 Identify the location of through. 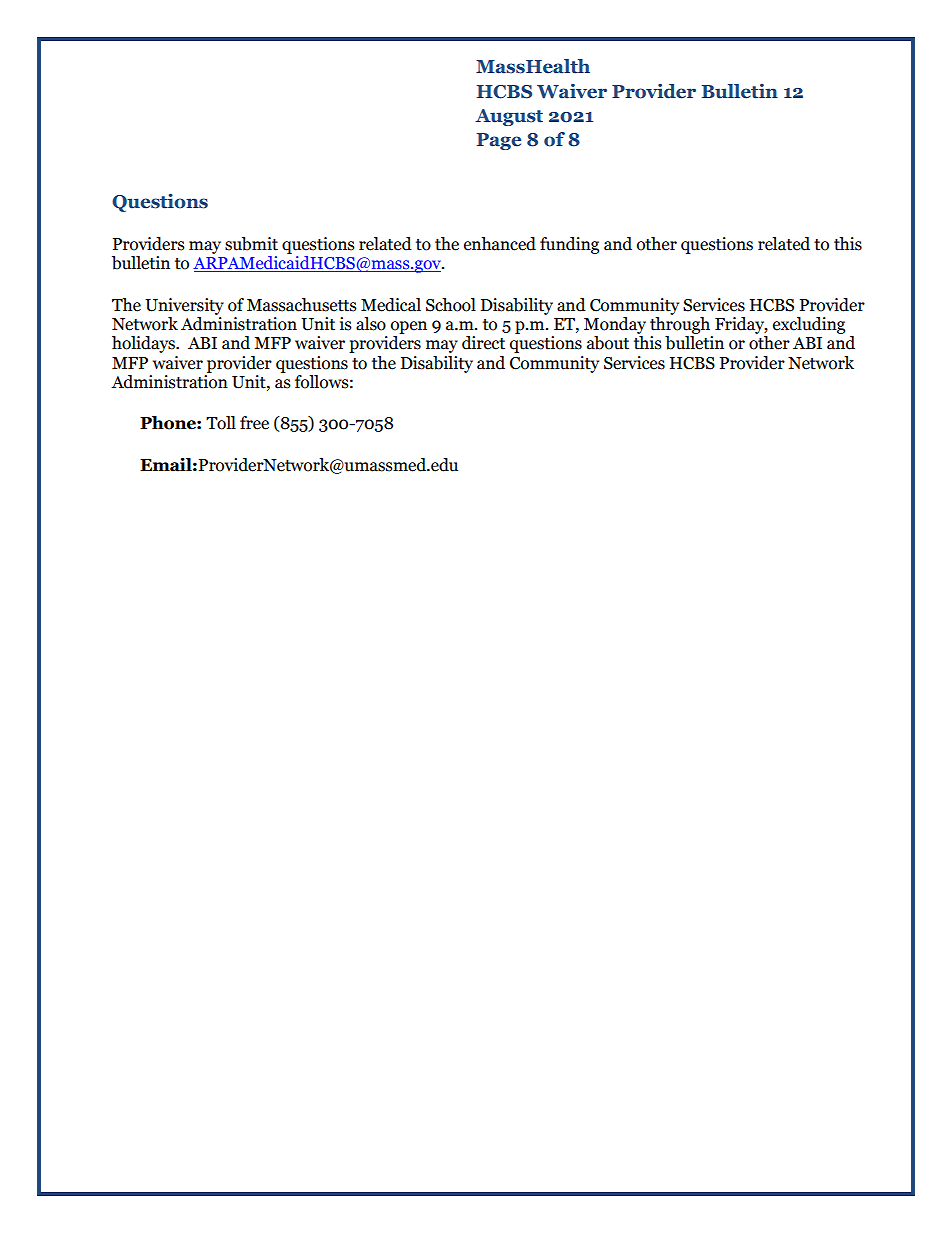
(680, 324).
